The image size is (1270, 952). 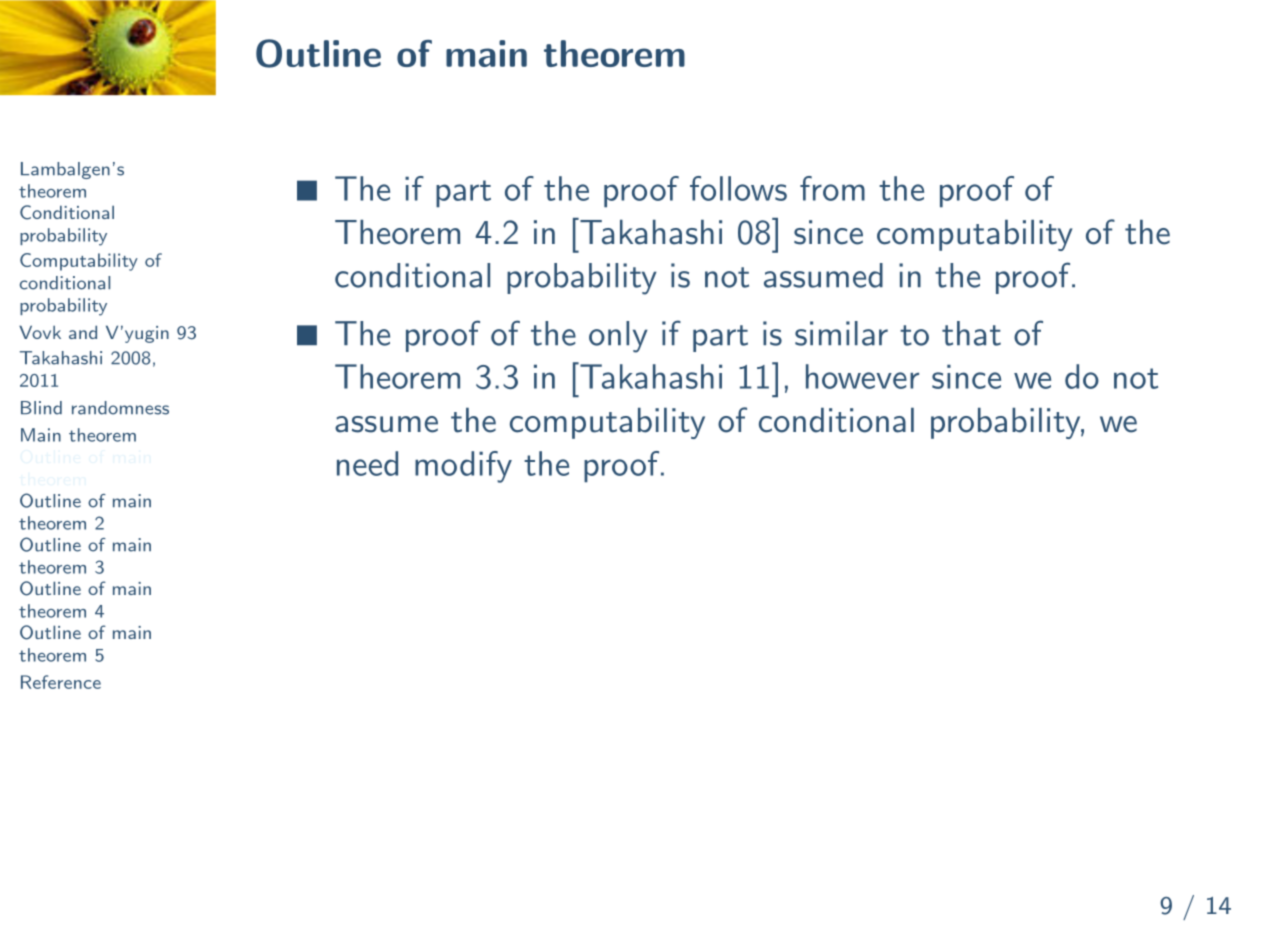 What do you see at coordinates (832, 188) in the screenshot?
I see `from` at bounding box center [832, 188].
